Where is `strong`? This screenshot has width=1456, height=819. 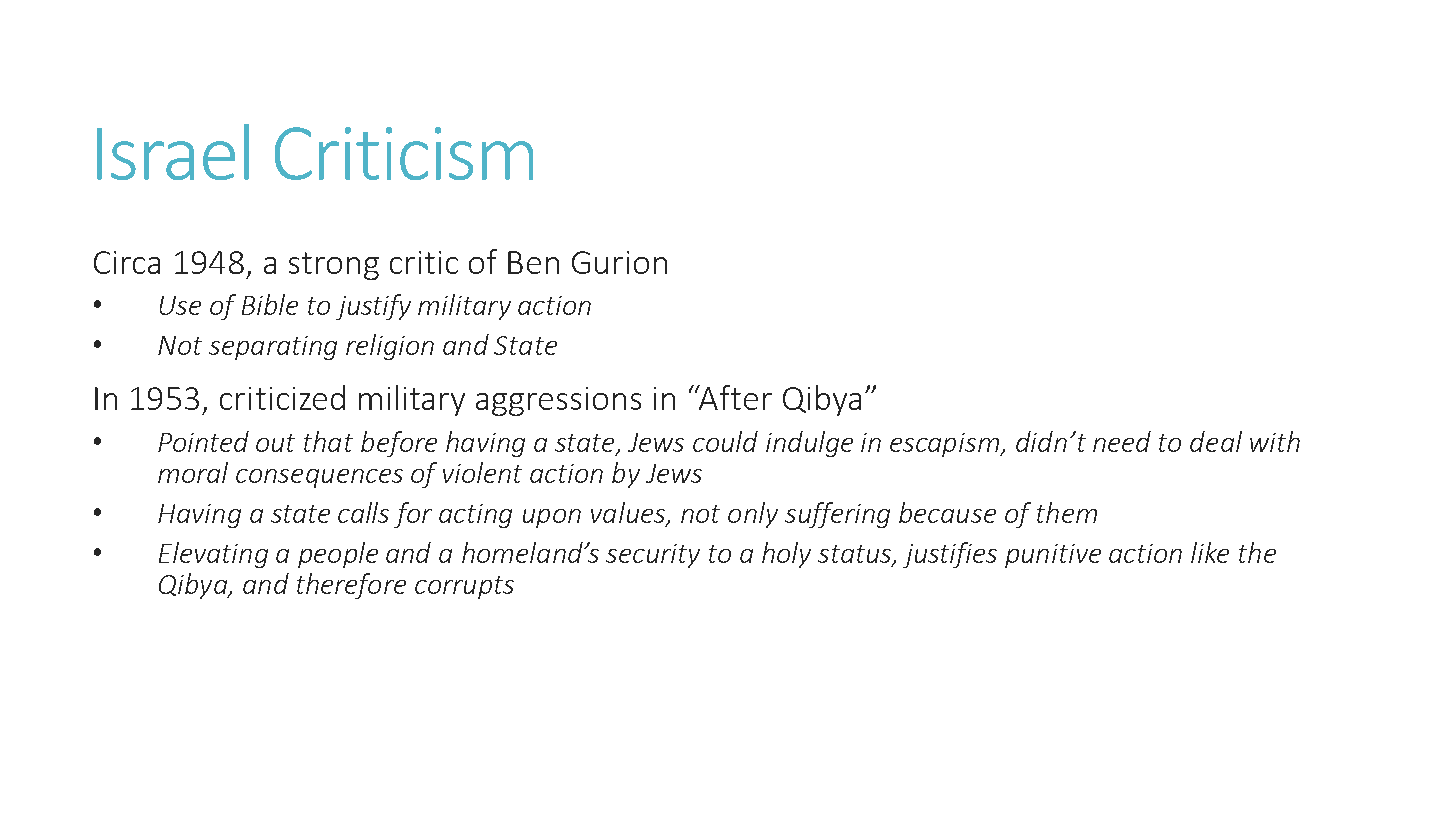
strong is located at coordinates (334, 266).
